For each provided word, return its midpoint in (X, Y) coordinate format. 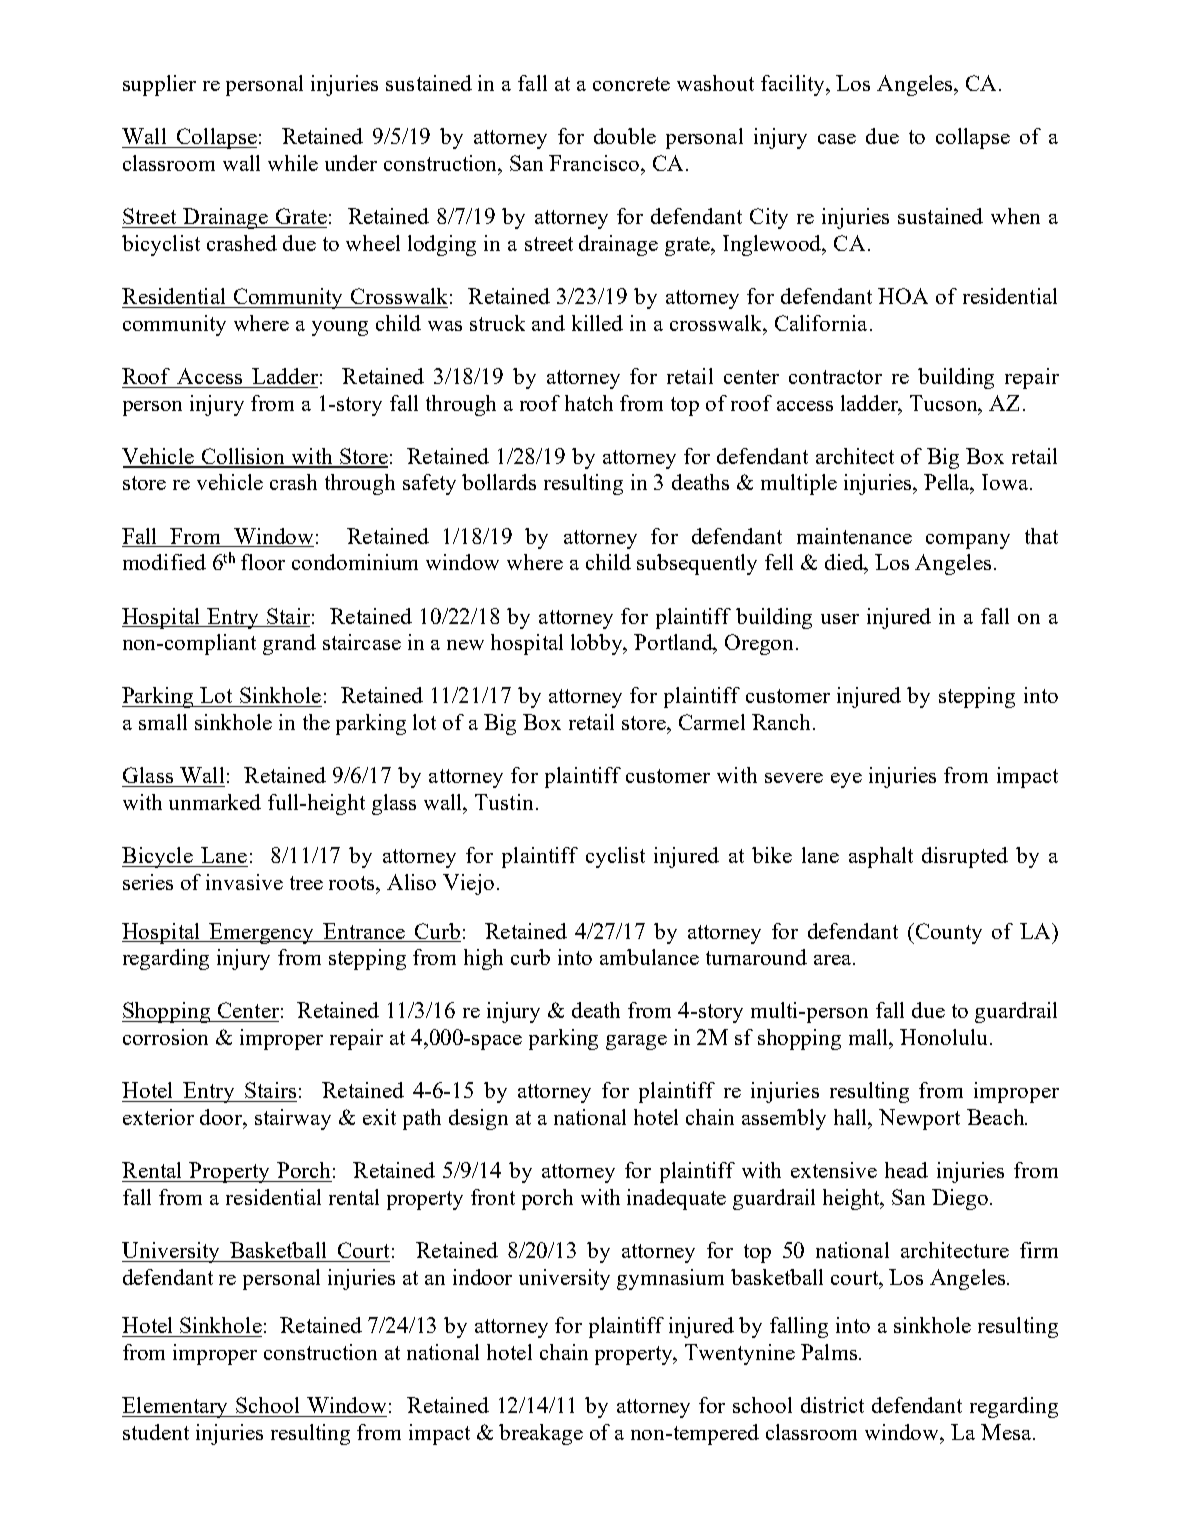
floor (263, 562)
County (949, 933)
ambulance (649, 957)
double (625, 136)
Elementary (176, 1407)
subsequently (697, 564)
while (293, 163)
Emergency (262, 933)
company (968, 541)
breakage (541, 1434)
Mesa (1007, 1432)
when (1015, 216)
